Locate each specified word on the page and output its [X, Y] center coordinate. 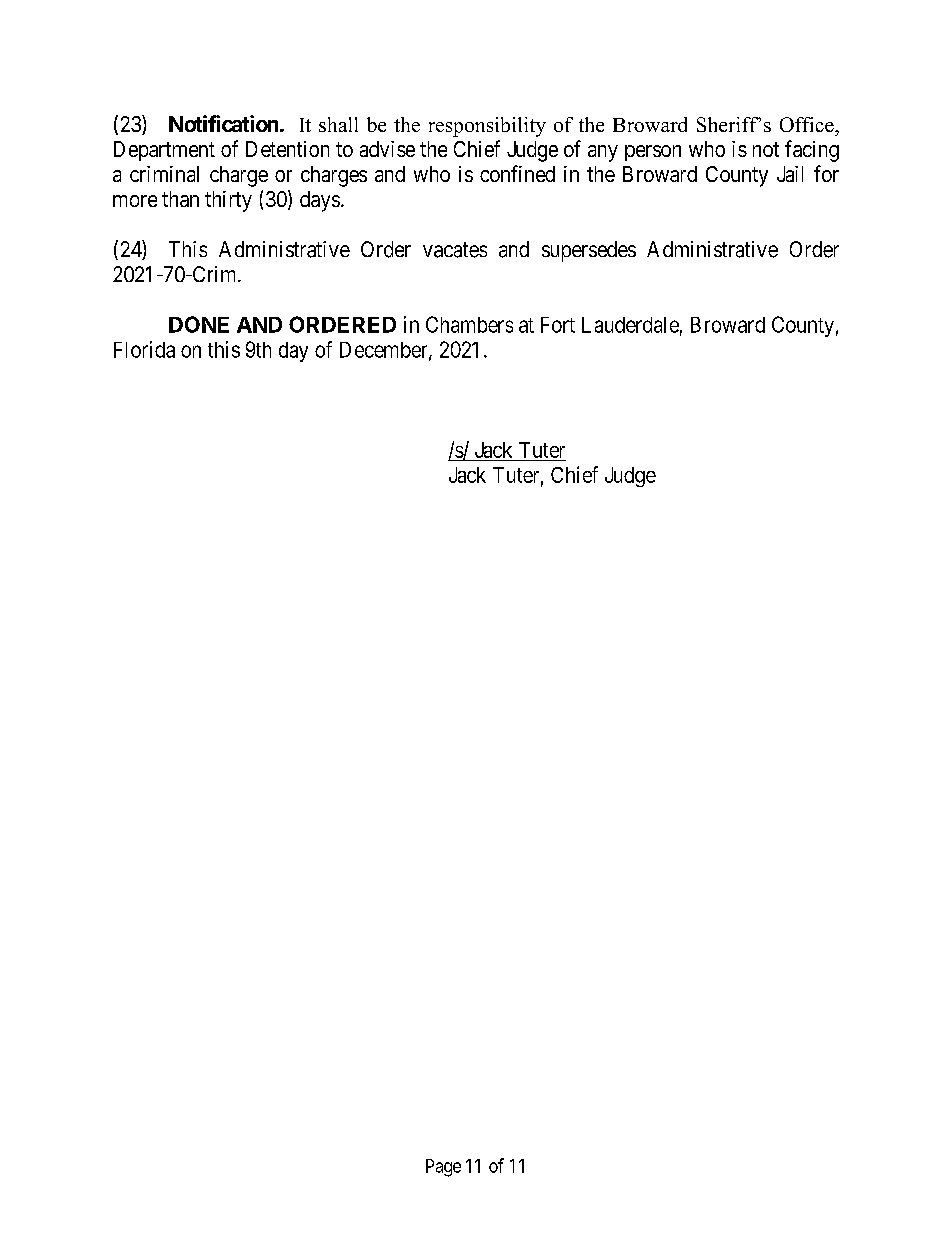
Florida [144, 349]
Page [443, 1168]
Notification [223, 123]
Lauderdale [630, 325]
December [385, 351]
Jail [790, 174]
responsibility [487, 127]
